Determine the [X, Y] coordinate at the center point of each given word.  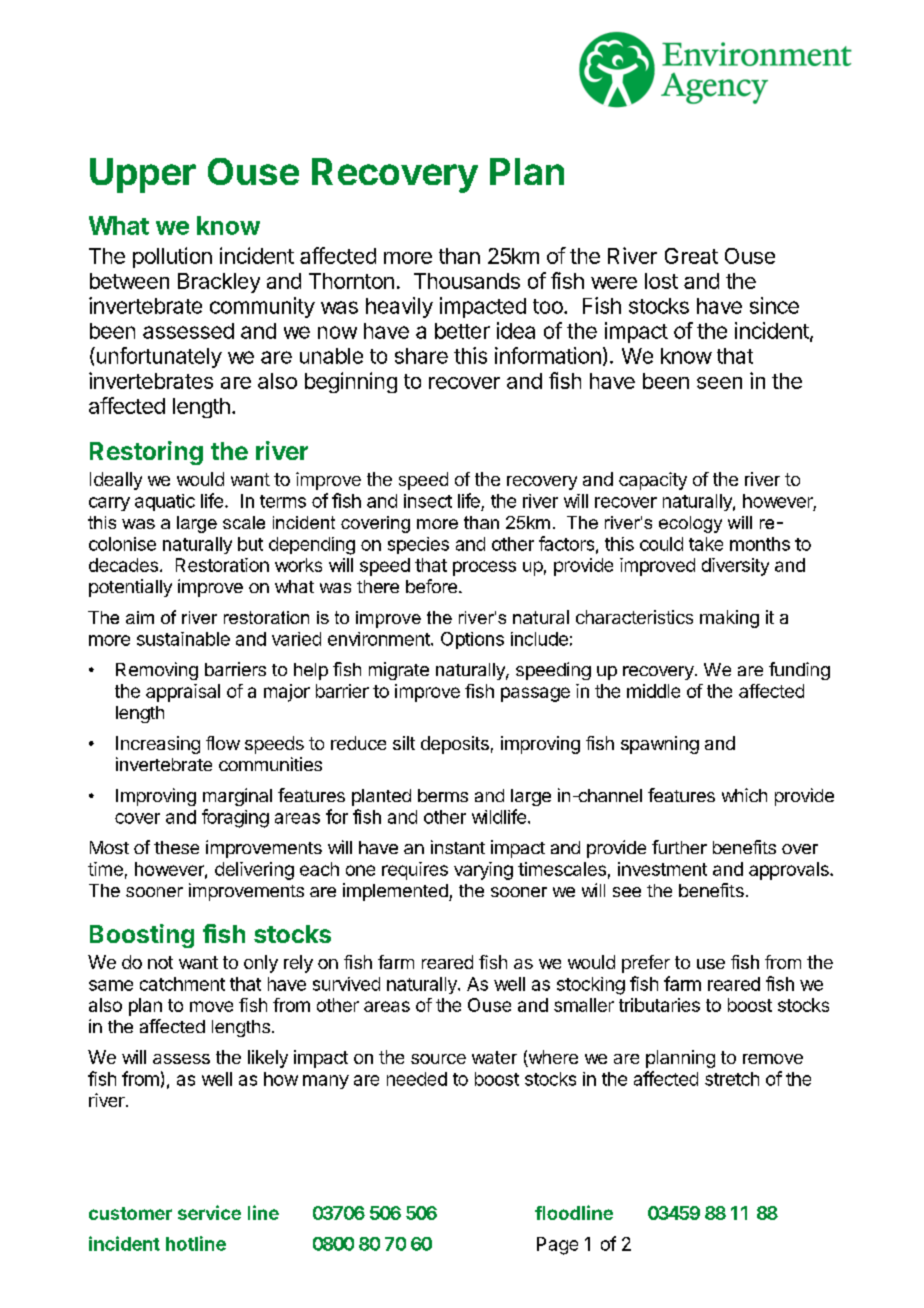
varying [483, 871]
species [418, 545]
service [209, 1212]
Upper [143, 175]
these [176, 847]
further [679, 847]
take [706, 544]
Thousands [467, 281]
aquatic [165, 502]
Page [557, 1246]
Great [691, 256]
